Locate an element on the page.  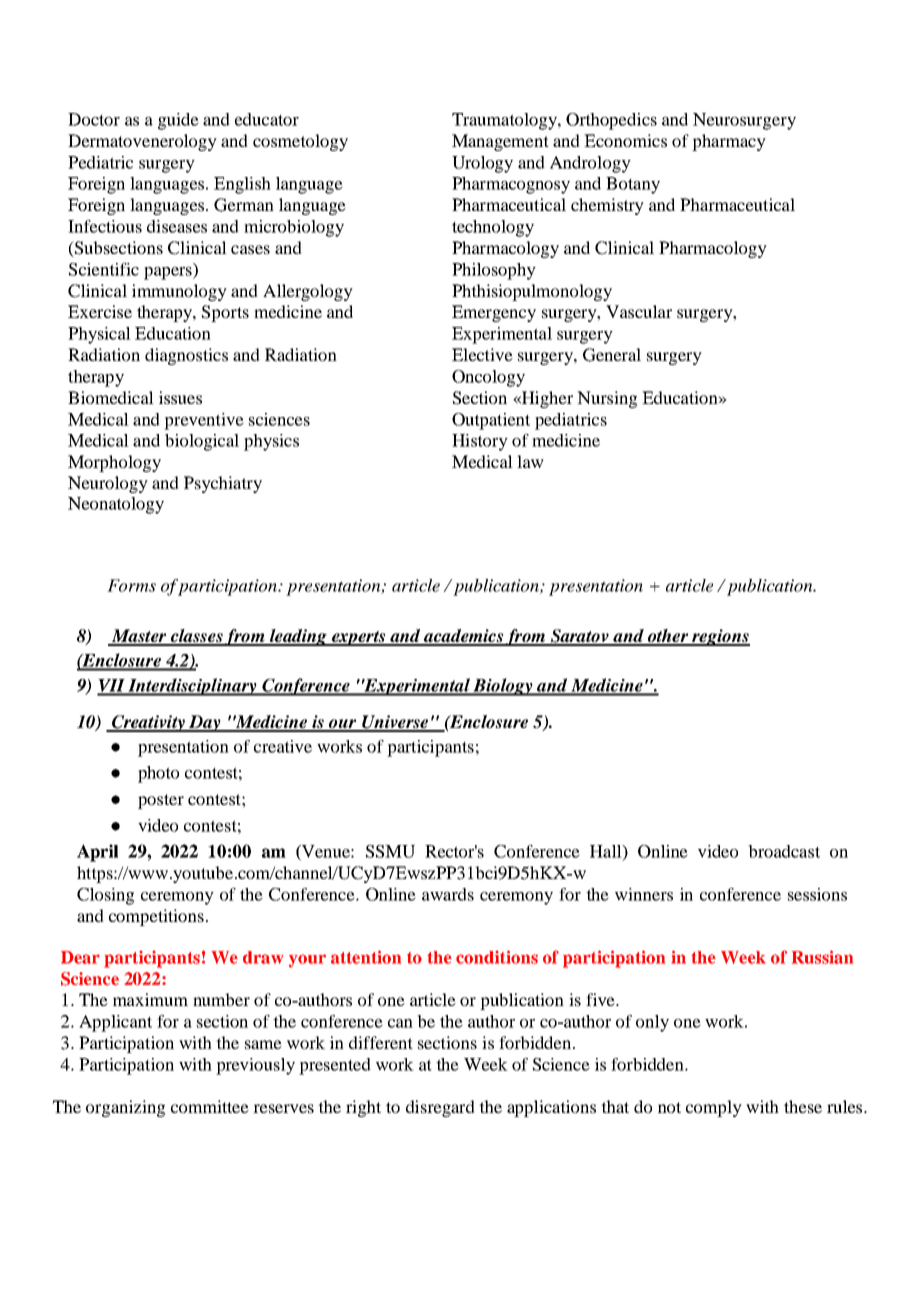
disregard is located at coordinates (440, 1108).
